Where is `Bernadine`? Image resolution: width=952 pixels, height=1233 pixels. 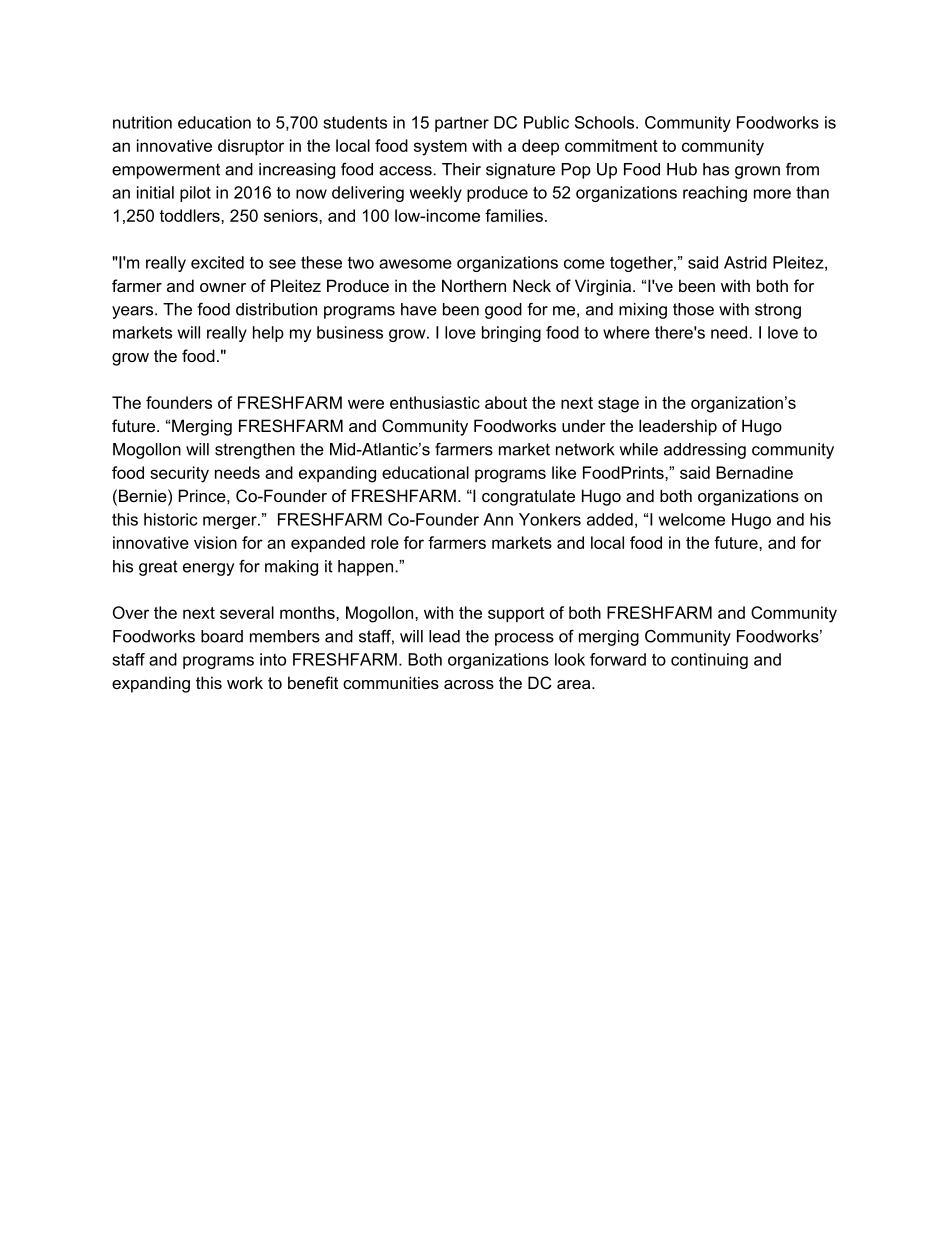 Bernadine is located at coordinates (754, 472).
